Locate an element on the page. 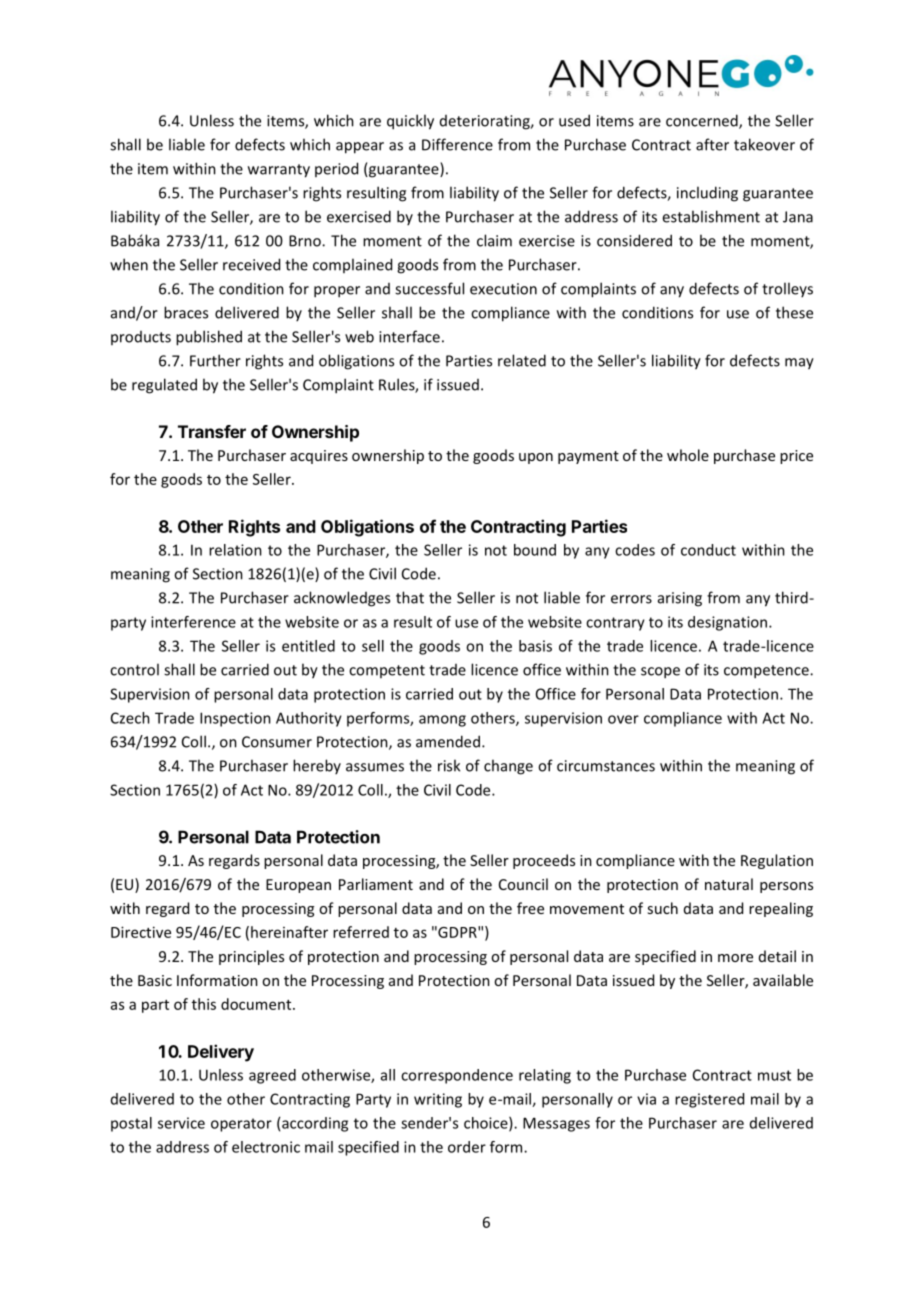 The width and height of the document is (924, 1308). Difference is located at coordinates (457, 144).
